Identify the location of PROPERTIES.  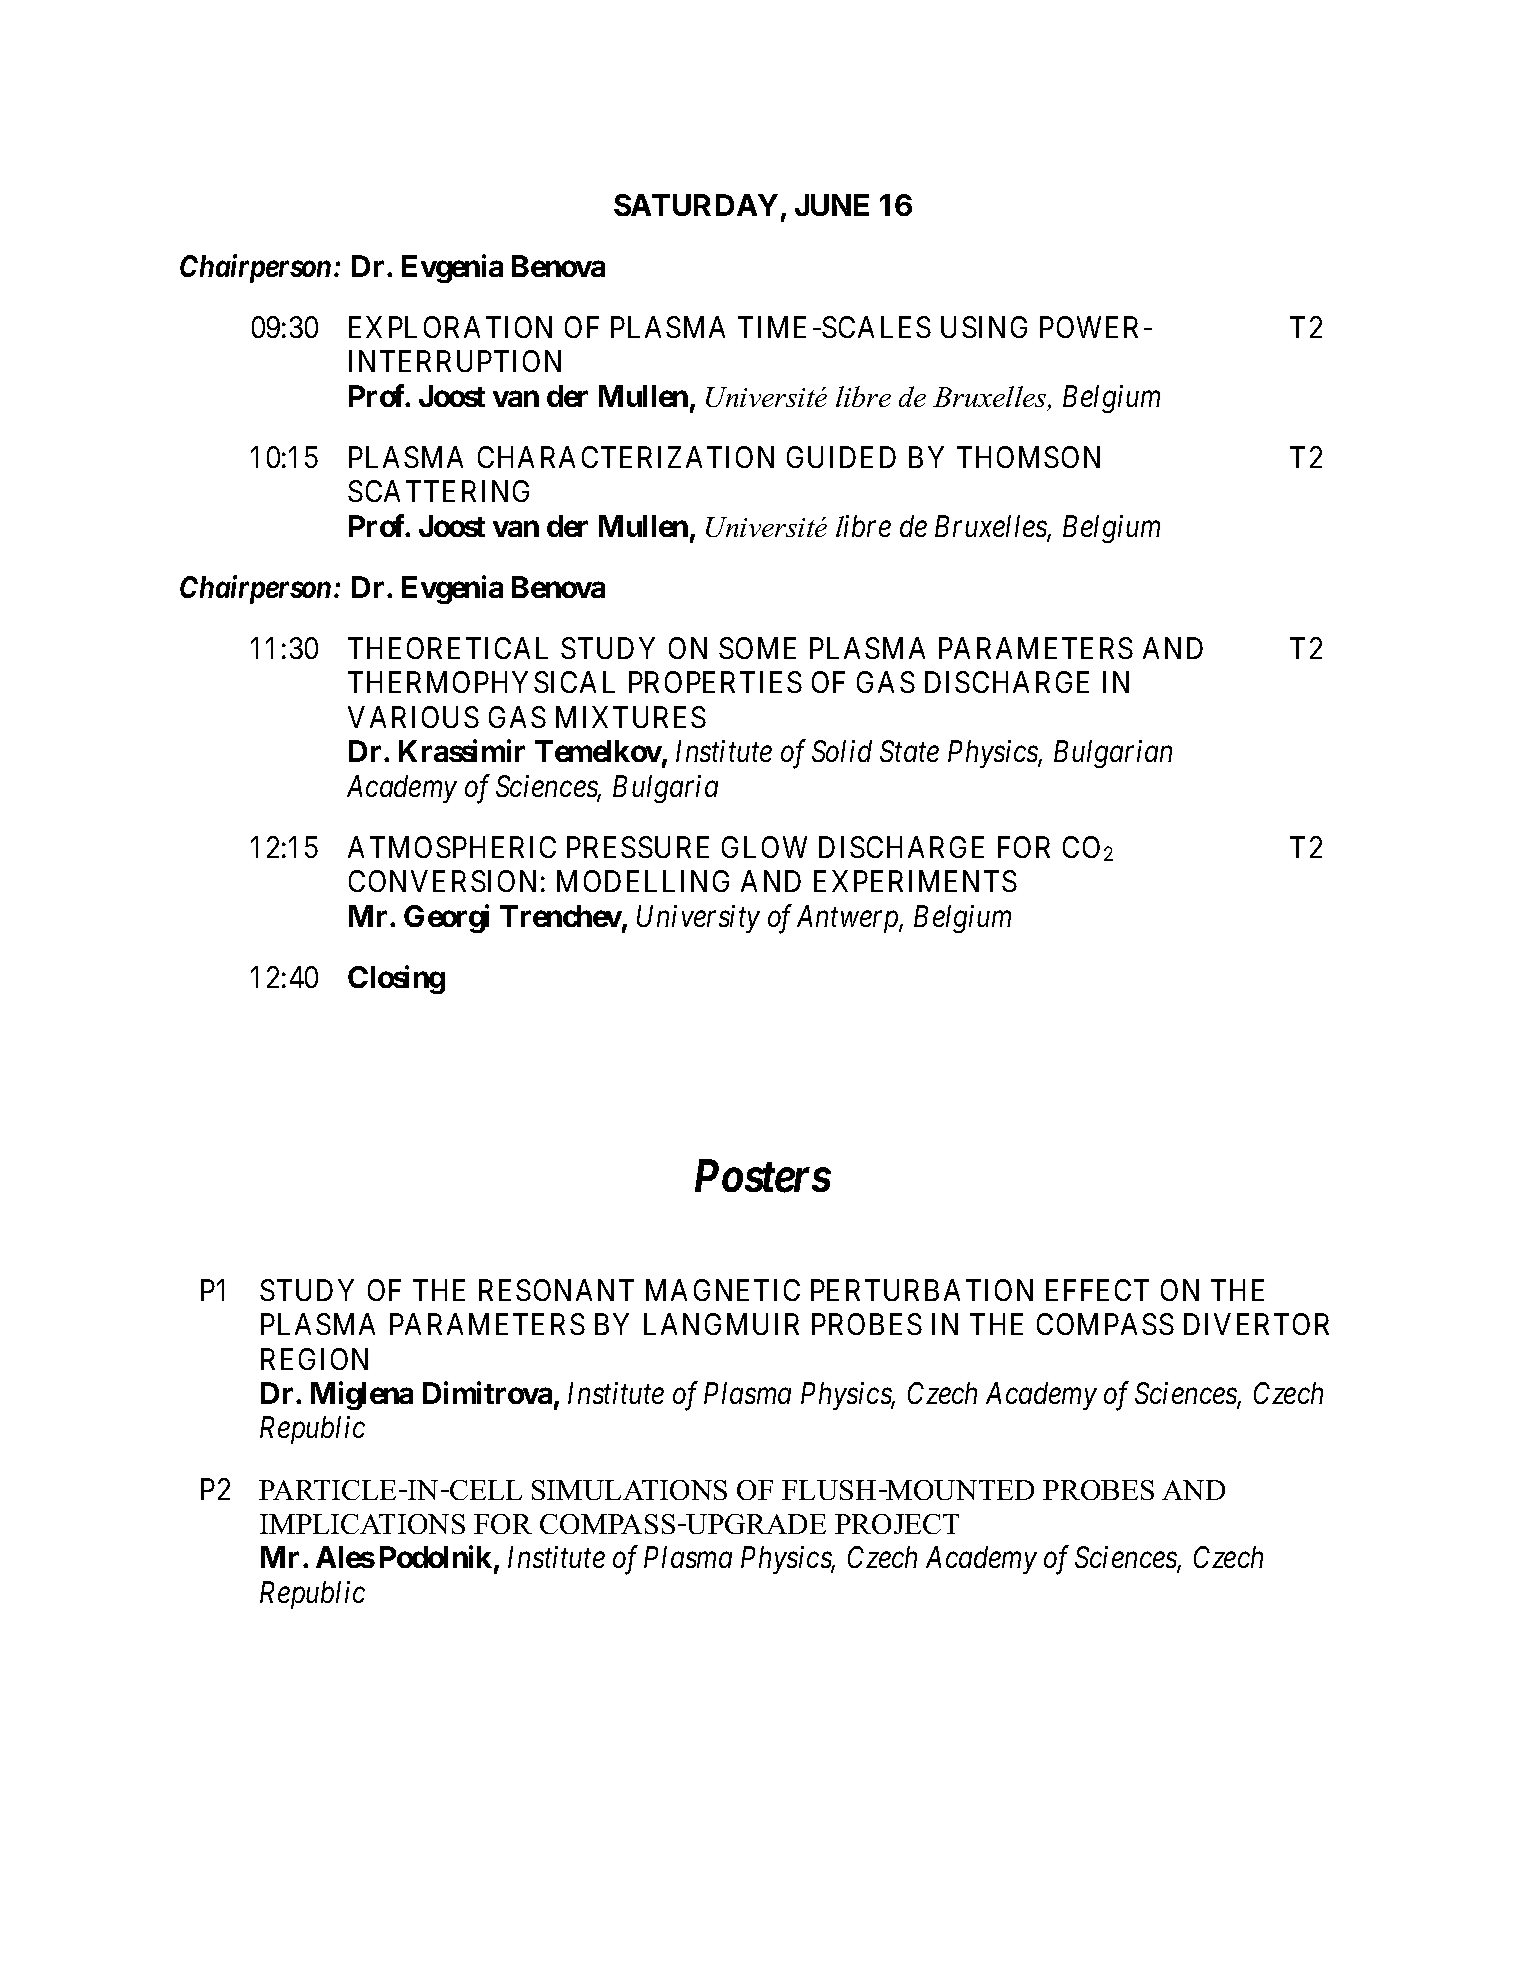
(715, 682).
